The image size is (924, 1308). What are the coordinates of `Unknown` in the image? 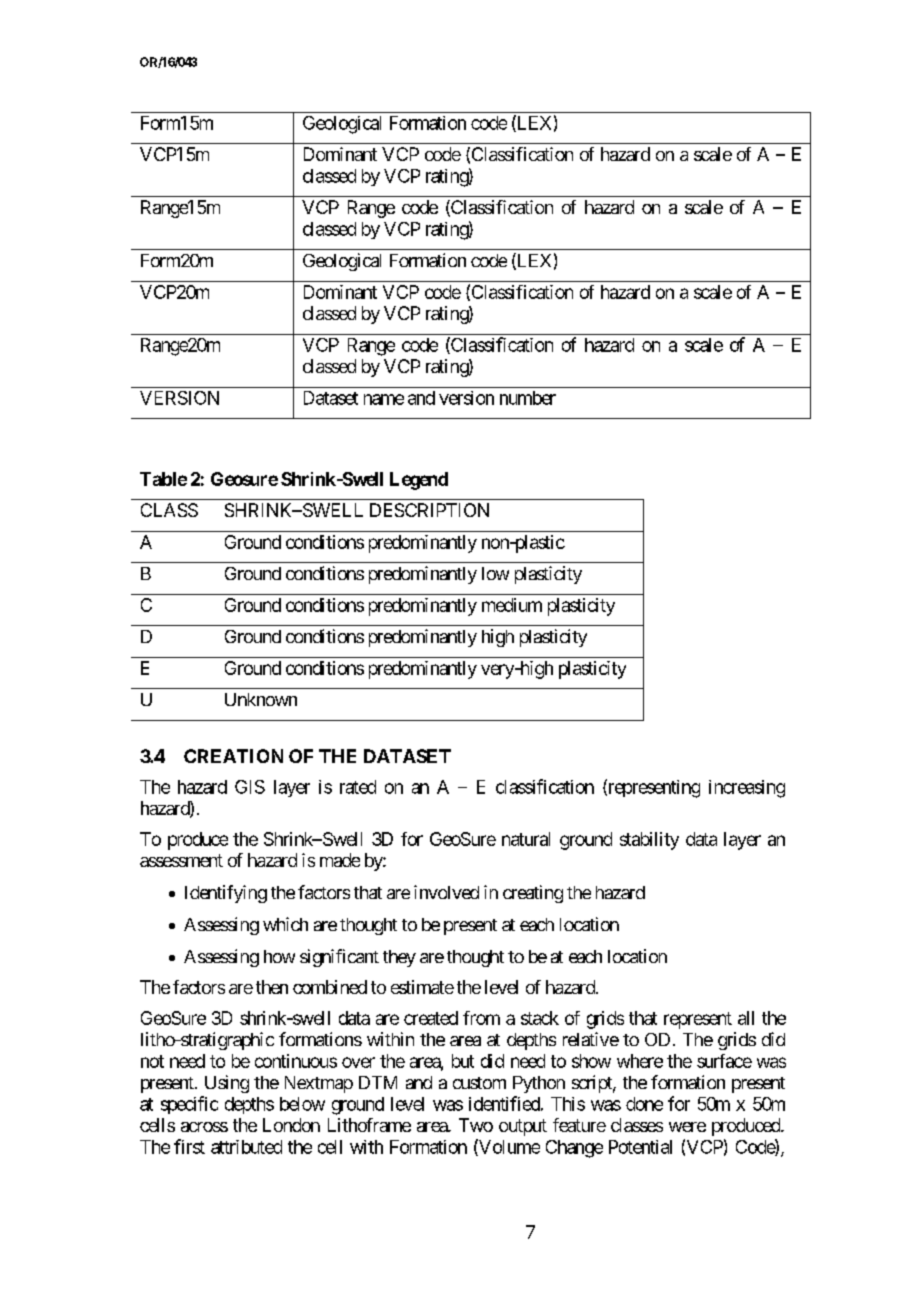 It's located at (261, 699).
